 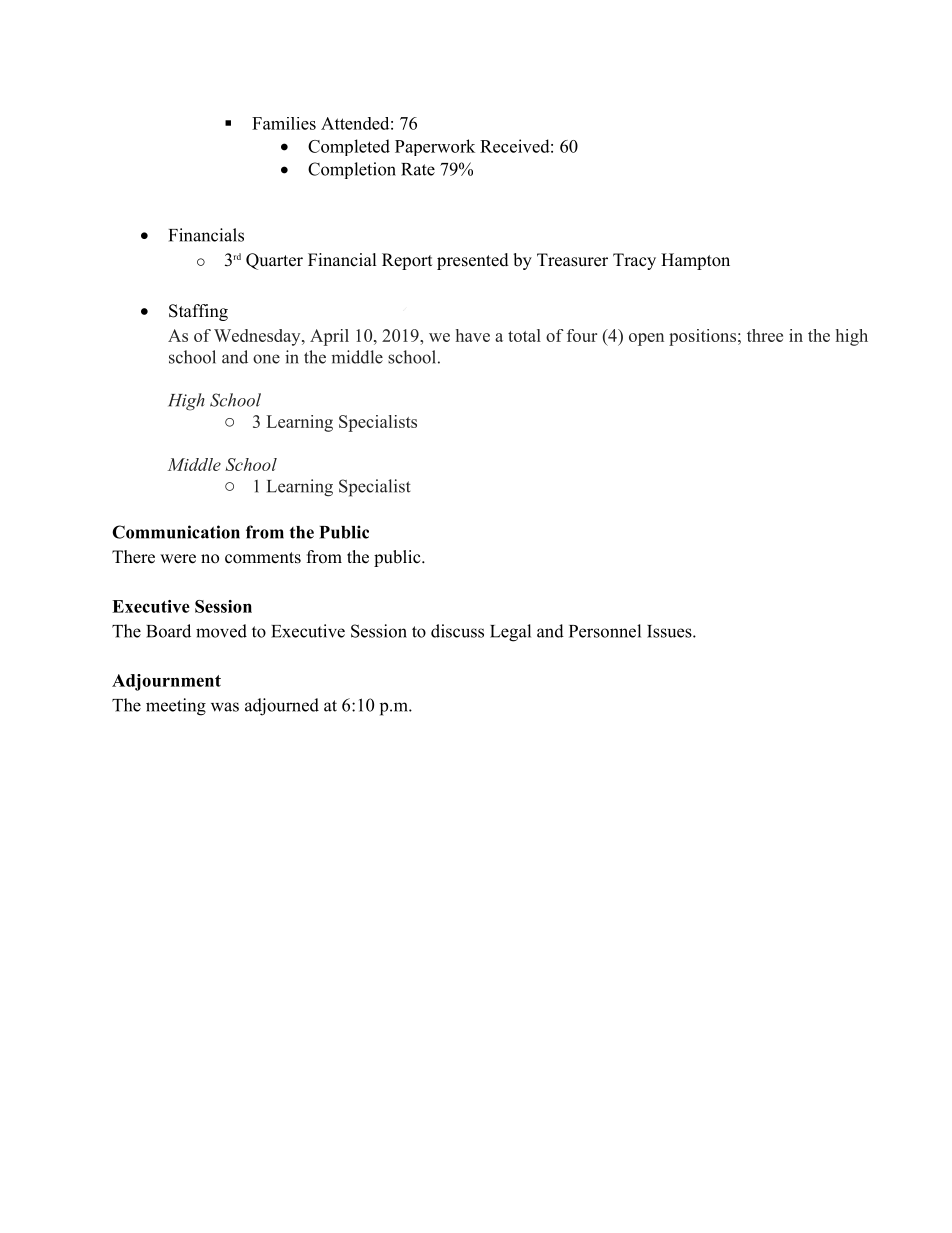 What do you see at coordinates (266, 359) in the document?
I see `one` at bounding box center [266, 359].
